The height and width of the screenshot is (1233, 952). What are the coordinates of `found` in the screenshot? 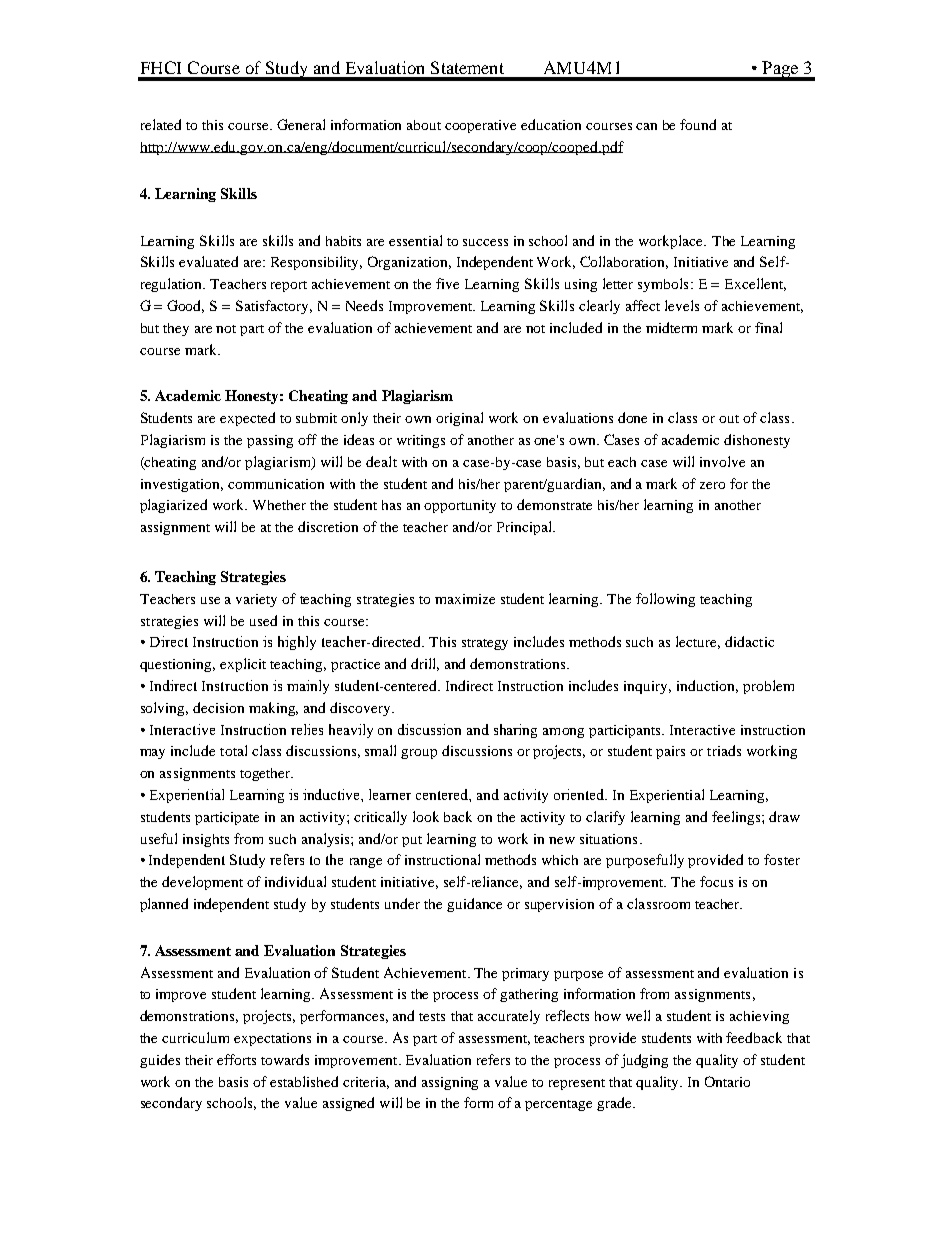 It's located at (698, 124).
